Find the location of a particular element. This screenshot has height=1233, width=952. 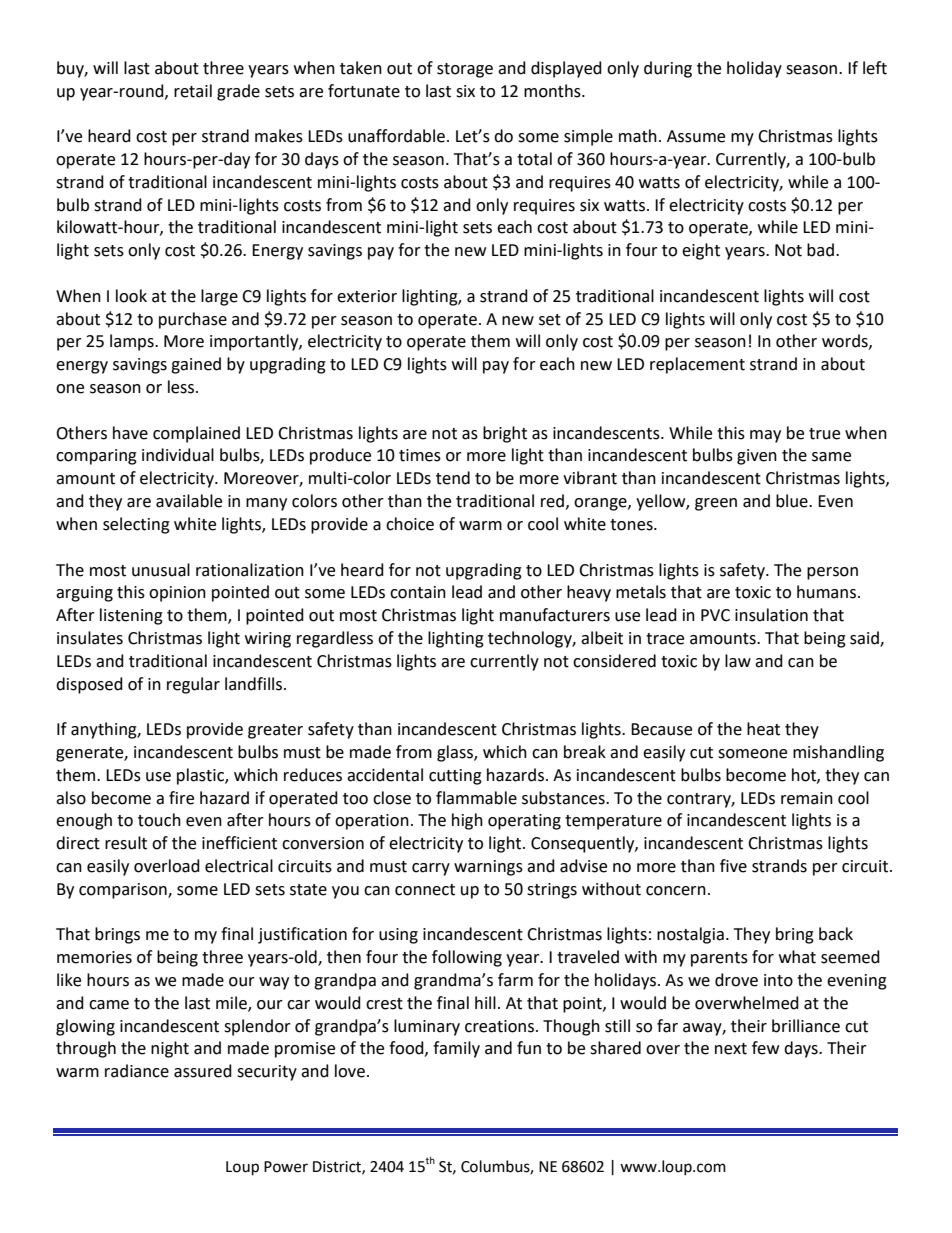

Assume is located at coordinates (696, 136).
